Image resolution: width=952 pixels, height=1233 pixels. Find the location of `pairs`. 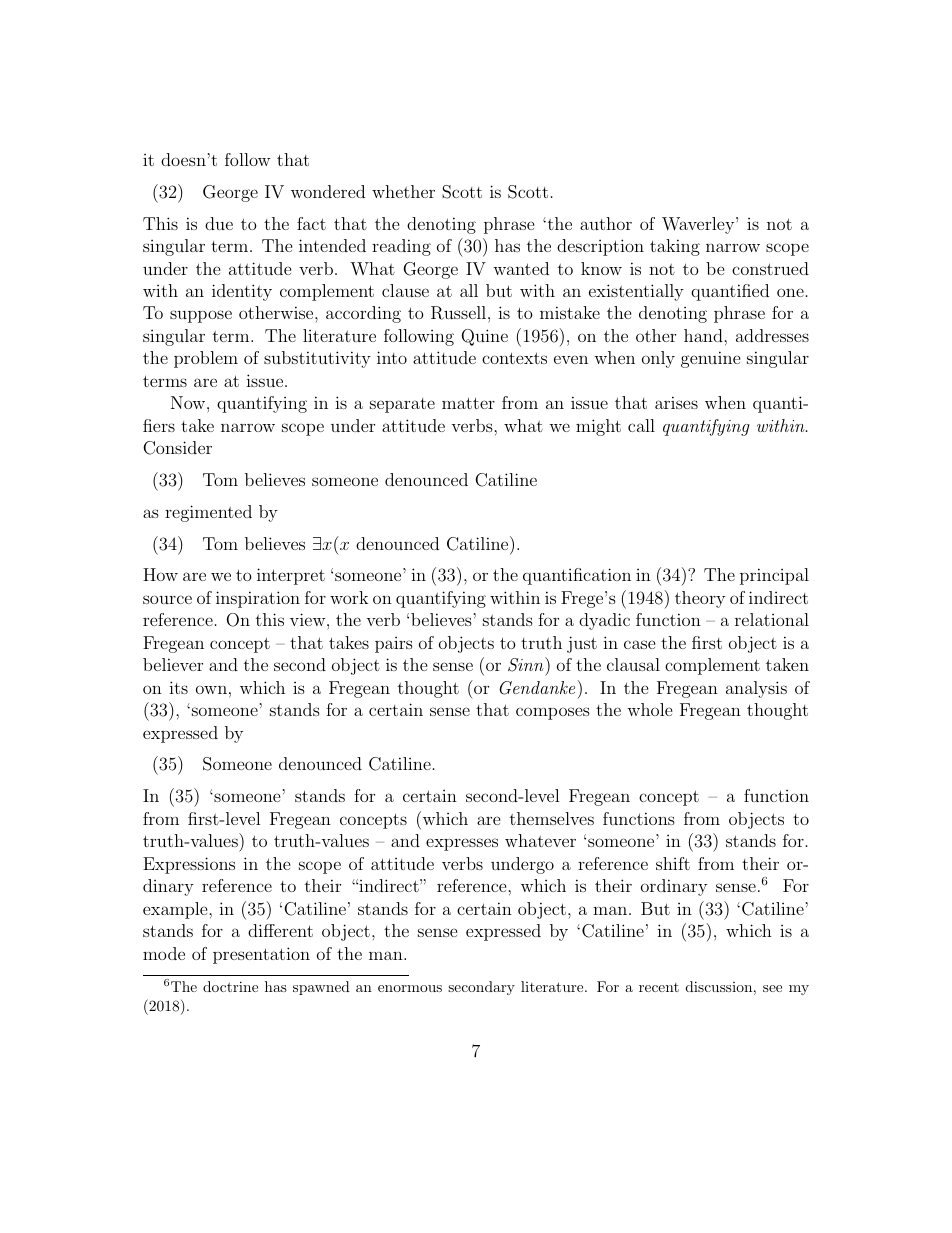

pairs is located at coordinates (394, 645).
